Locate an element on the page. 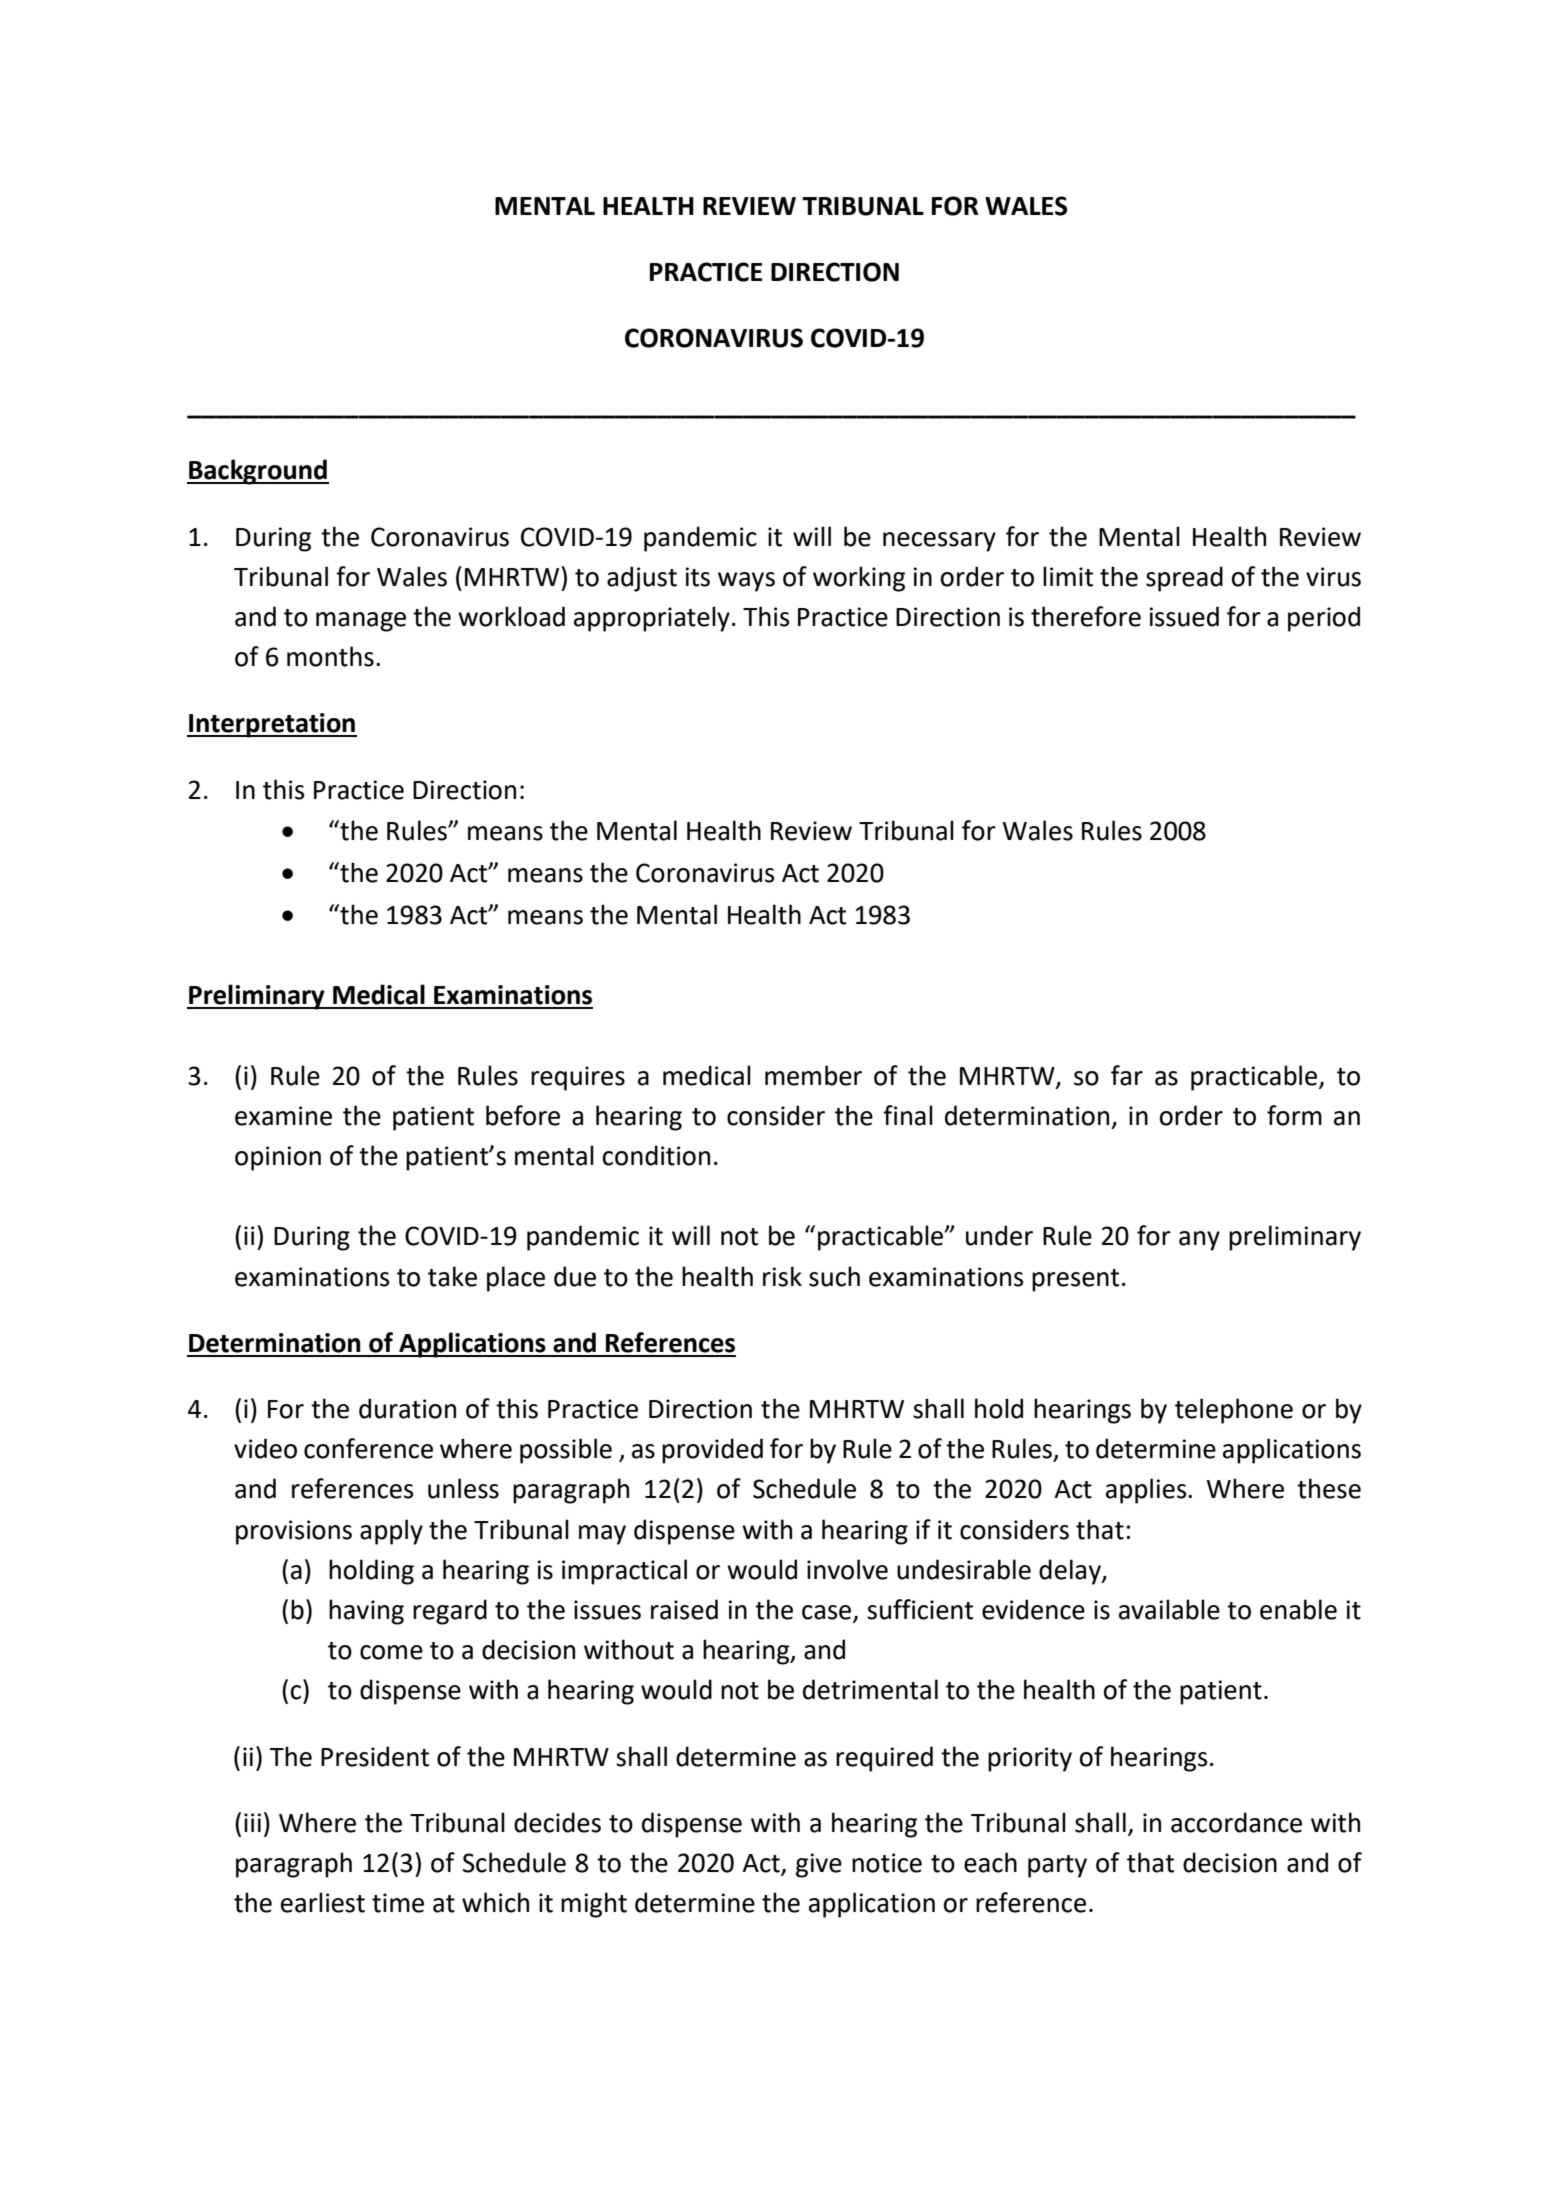 This document has width=1549, height=2191. apply is located at coordinates (391, 1532).
